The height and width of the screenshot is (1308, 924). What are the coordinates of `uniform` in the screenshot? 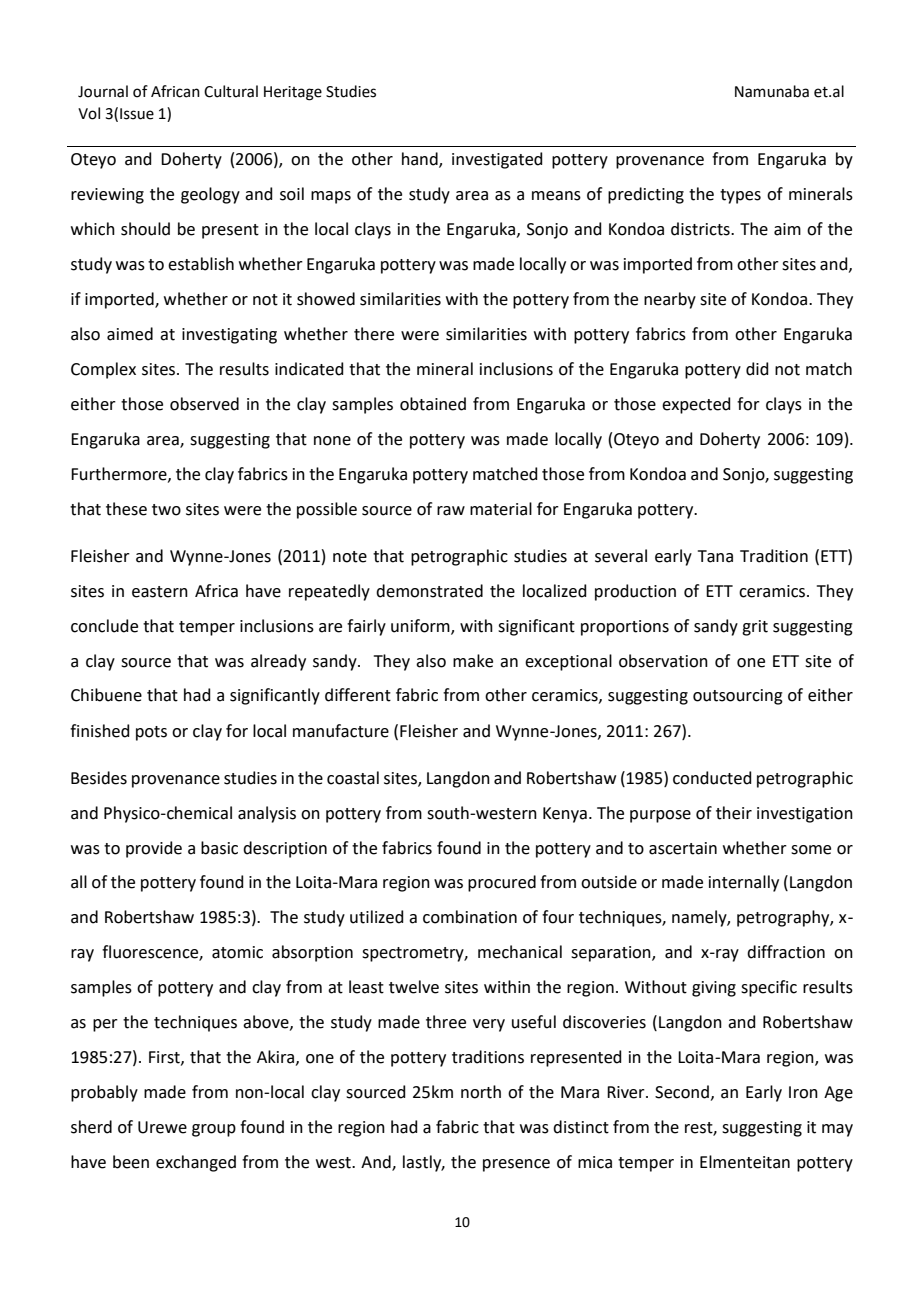 It's located at (421, 626).
